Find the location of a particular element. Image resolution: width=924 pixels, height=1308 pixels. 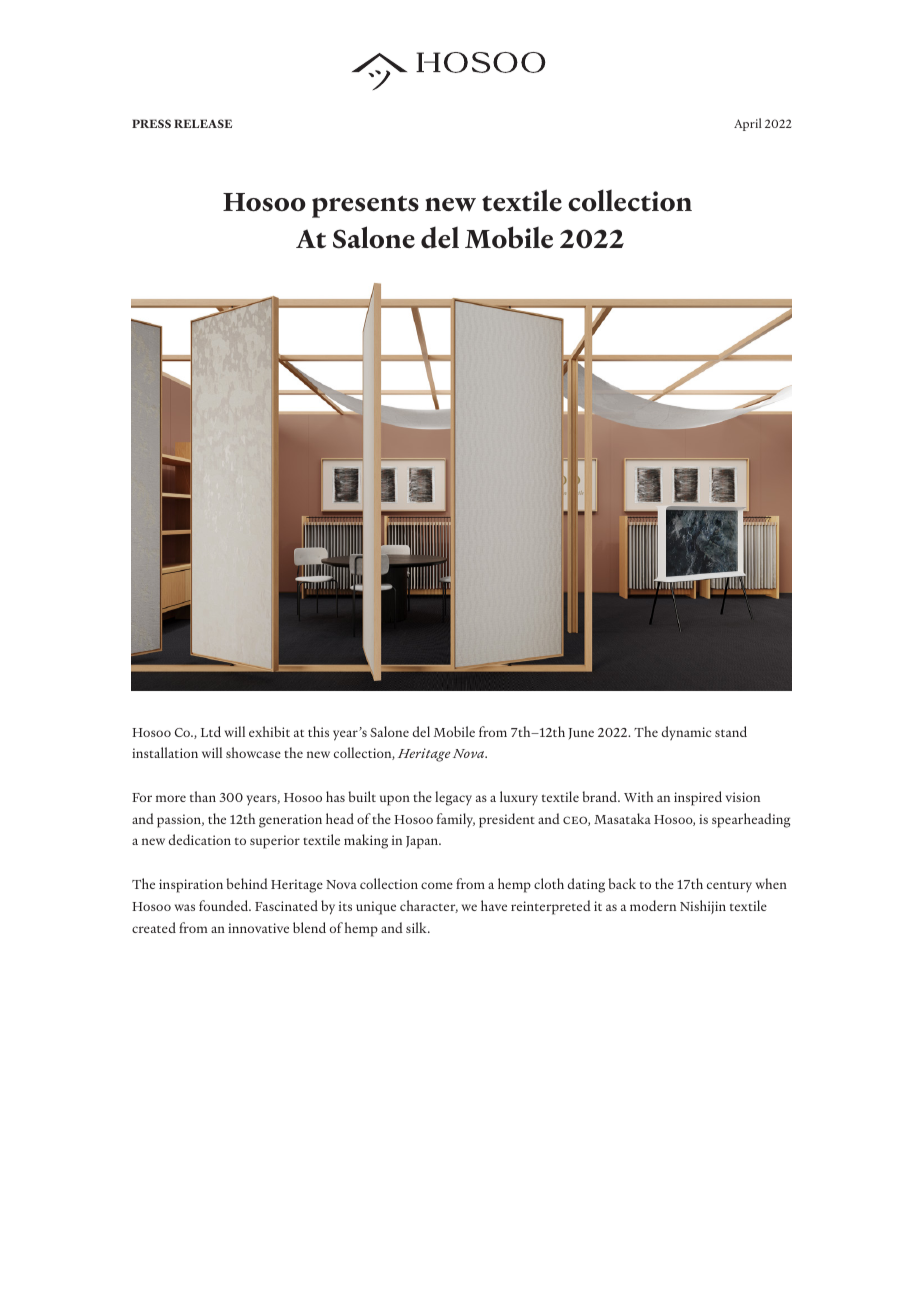

stand is located at coordinates (731, 731).
